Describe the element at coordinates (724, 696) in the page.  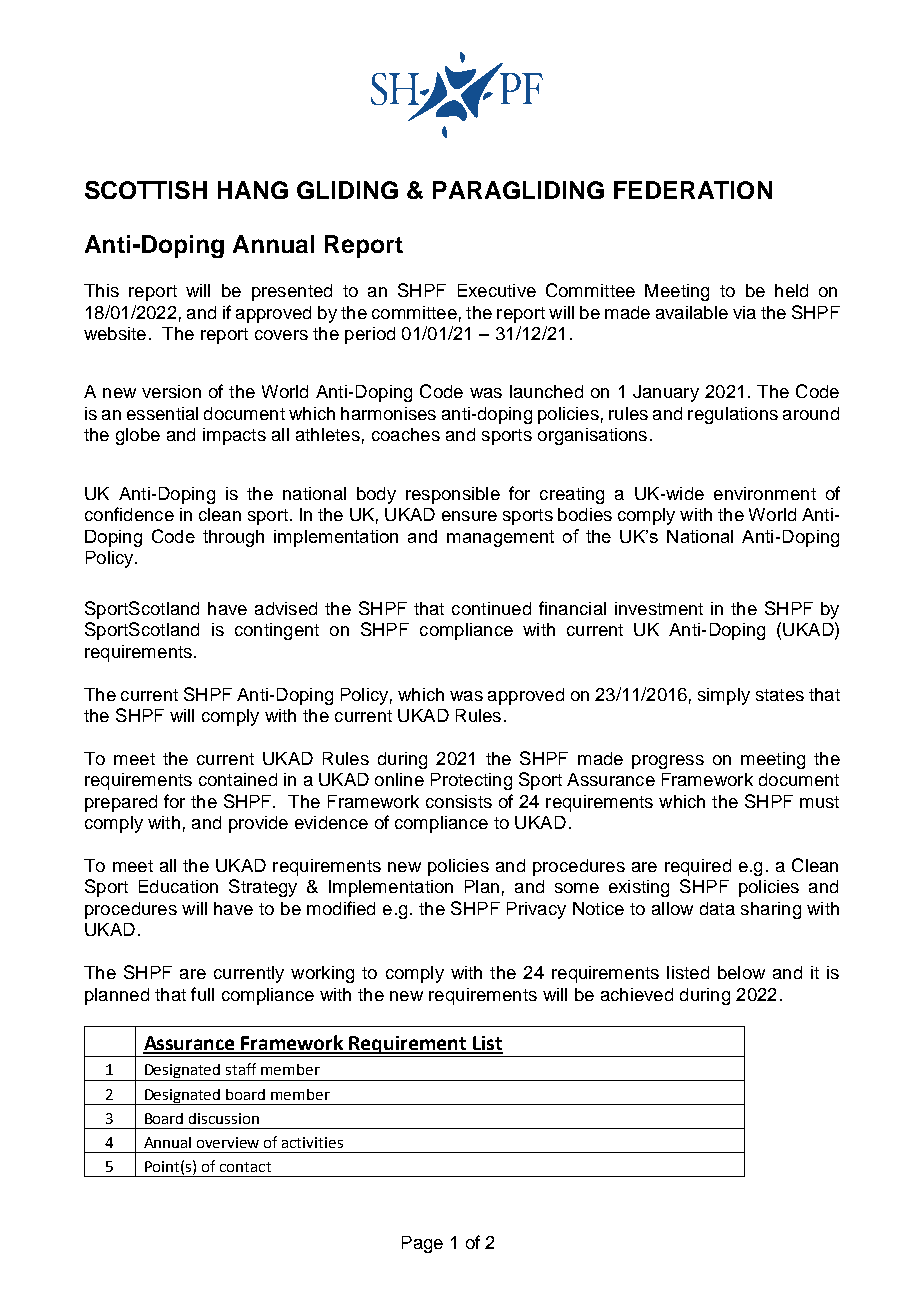
I see `simply` at that location.
